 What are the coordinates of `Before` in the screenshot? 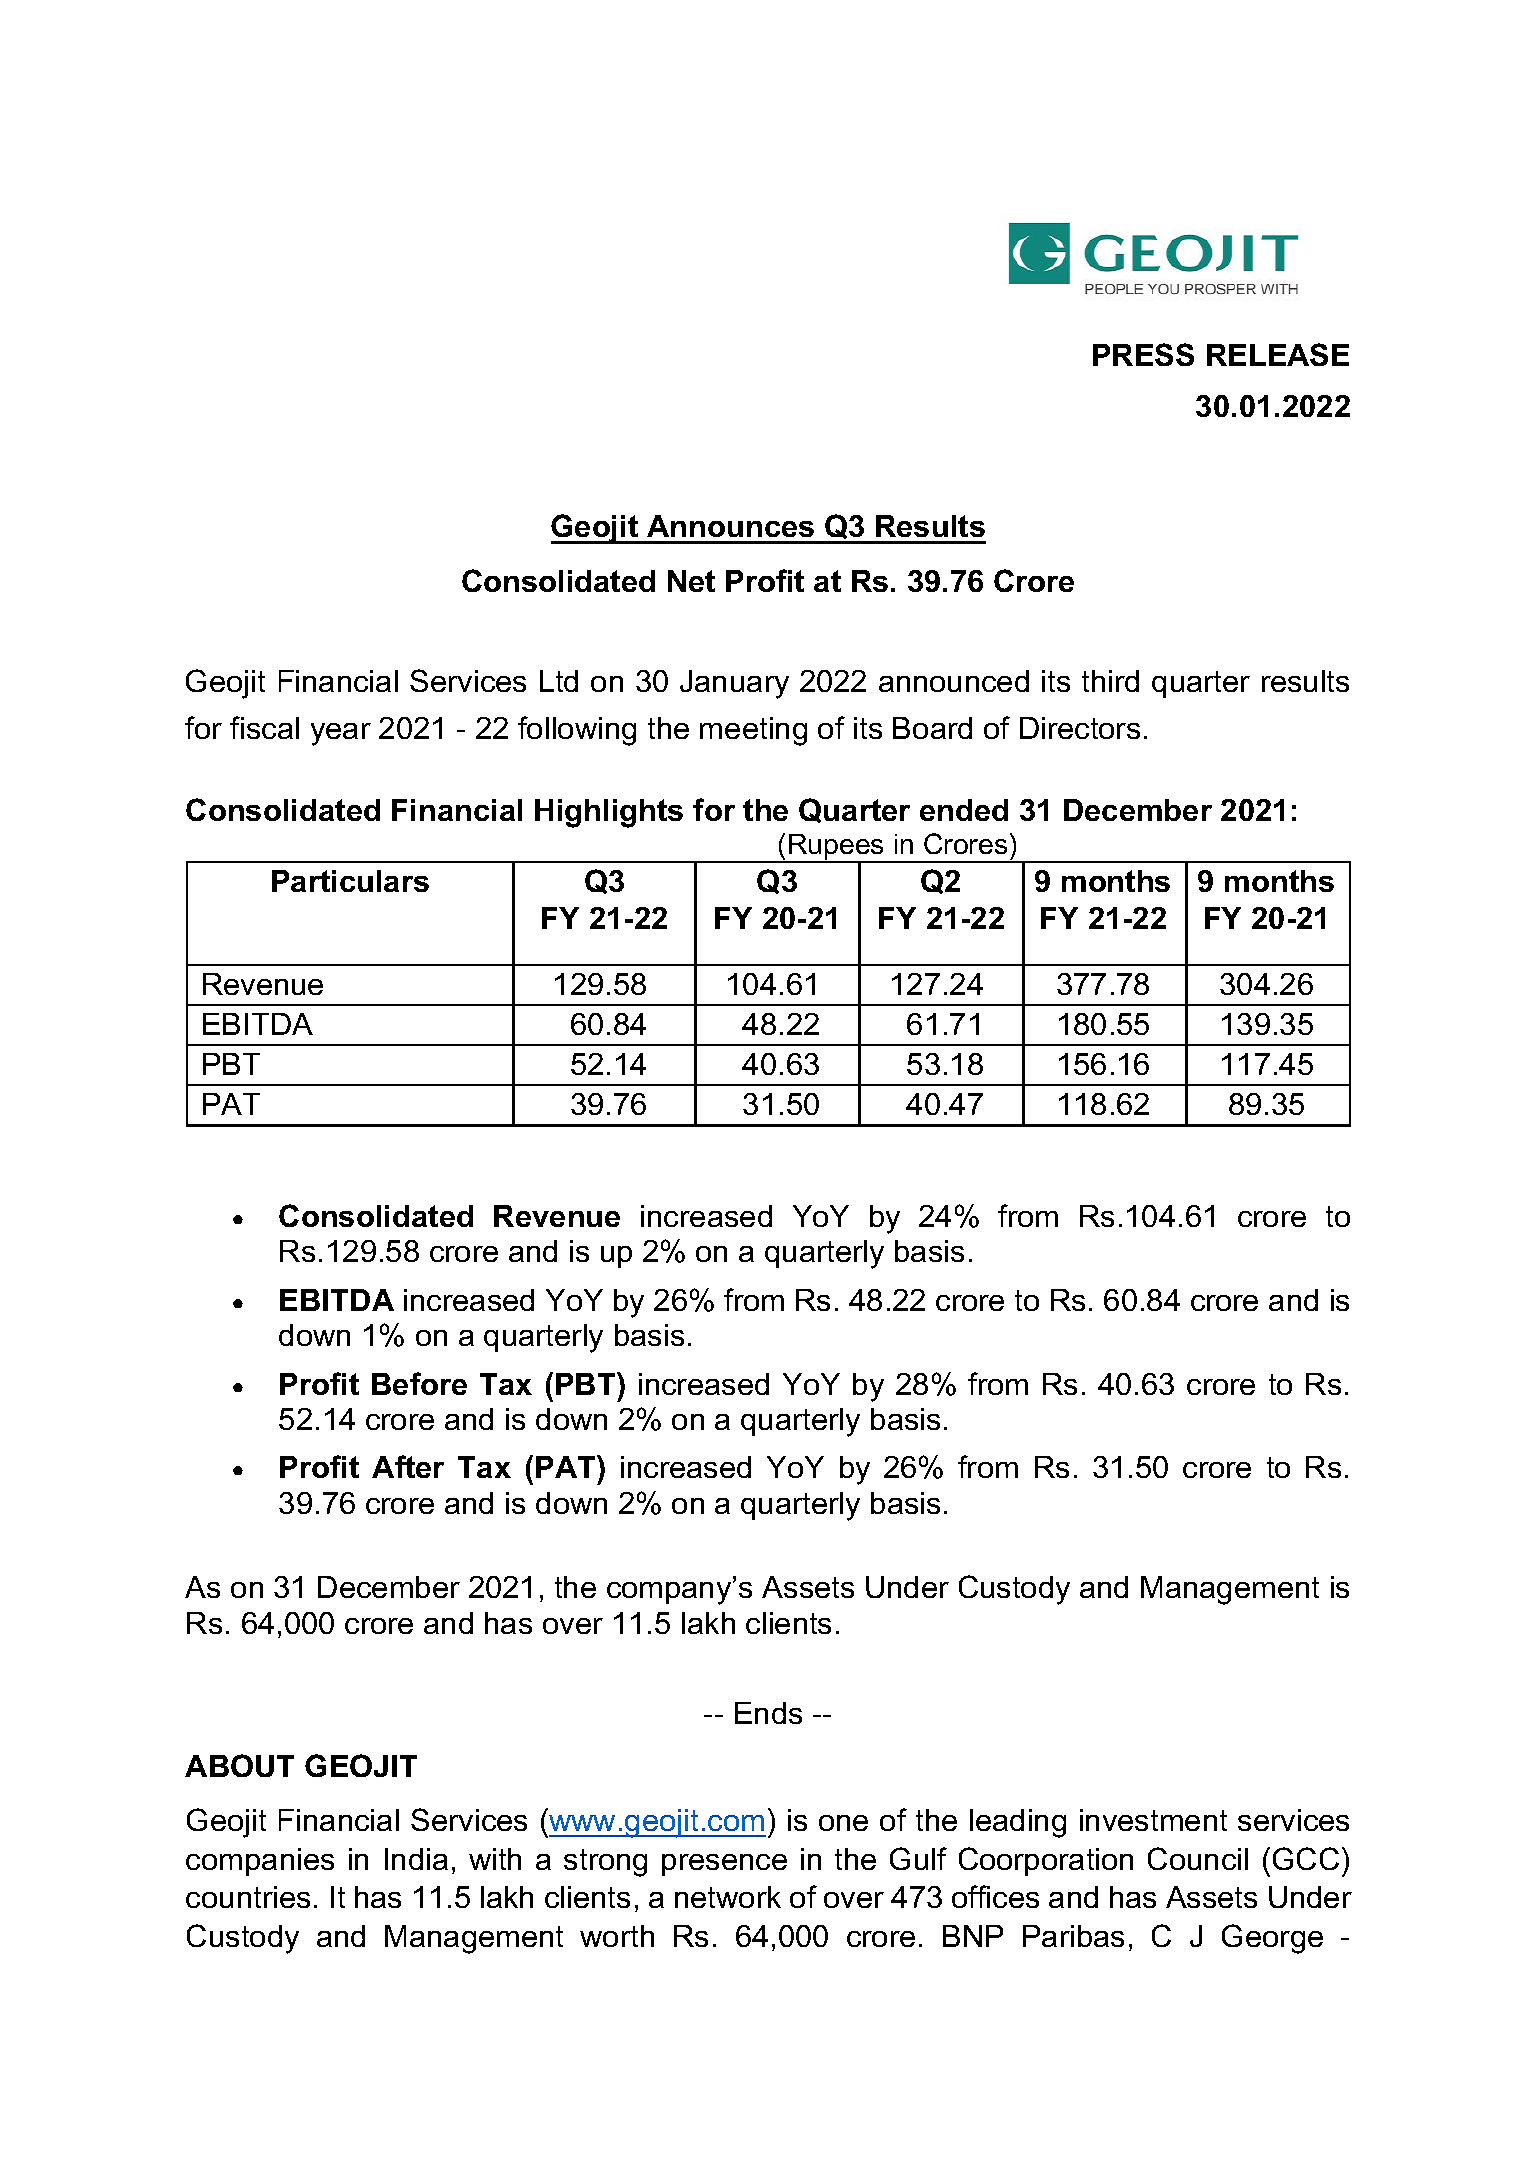 It's located at (419, 1383).
